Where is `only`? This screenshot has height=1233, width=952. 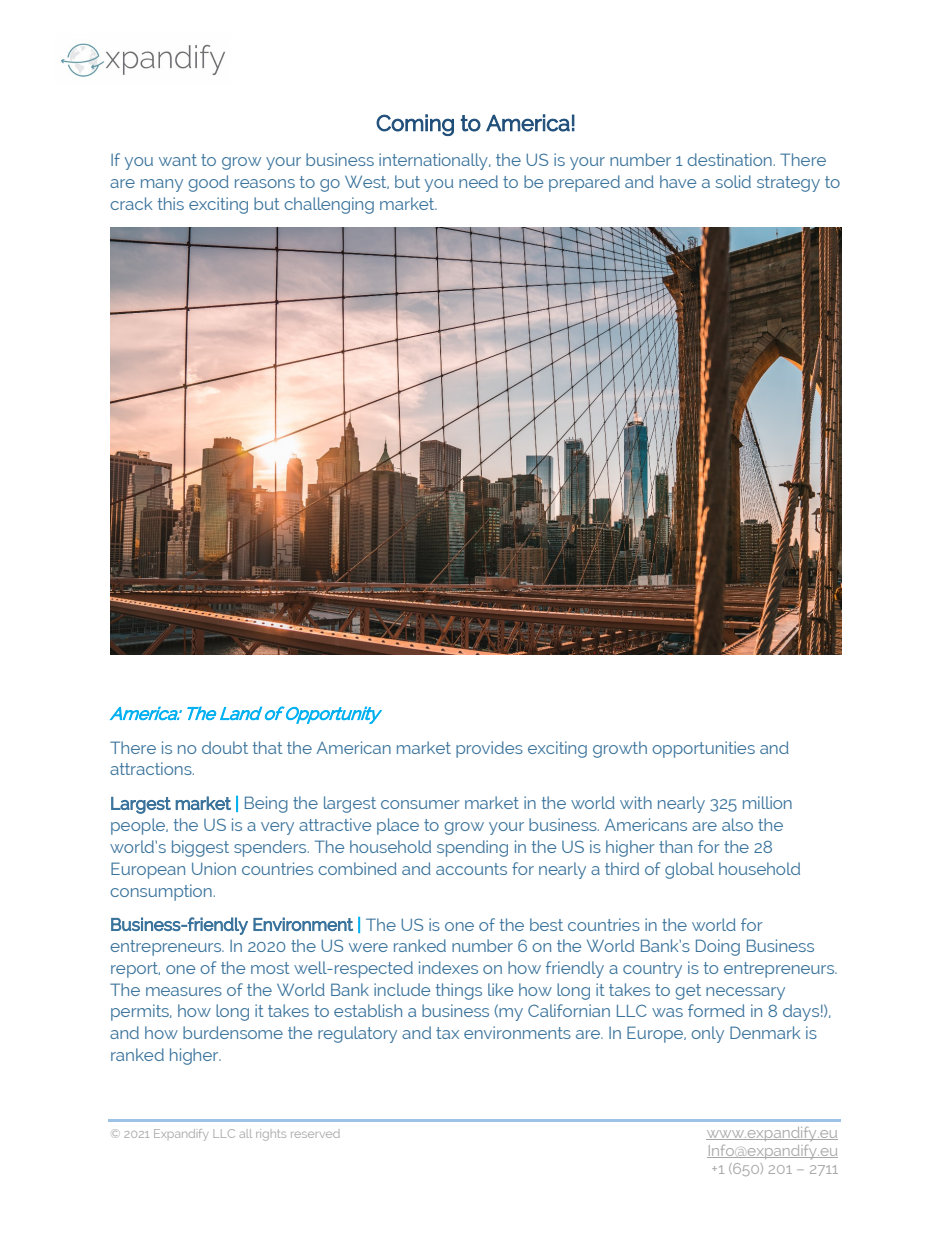 only is located at coordinates (707, 1034).
